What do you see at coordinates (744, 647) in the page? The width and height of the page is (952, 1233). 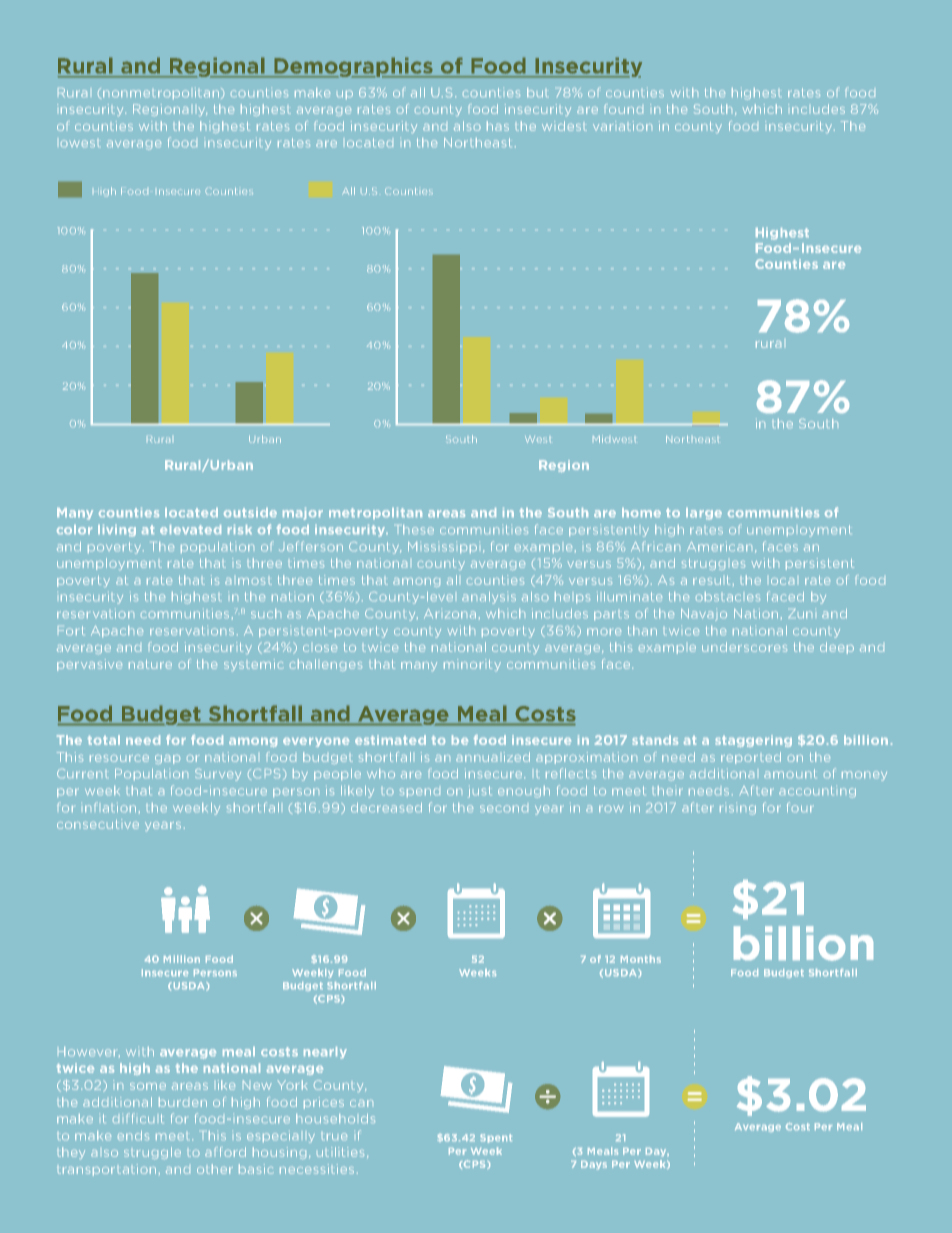 I see `underscores` at bounding box center [744, 647].
